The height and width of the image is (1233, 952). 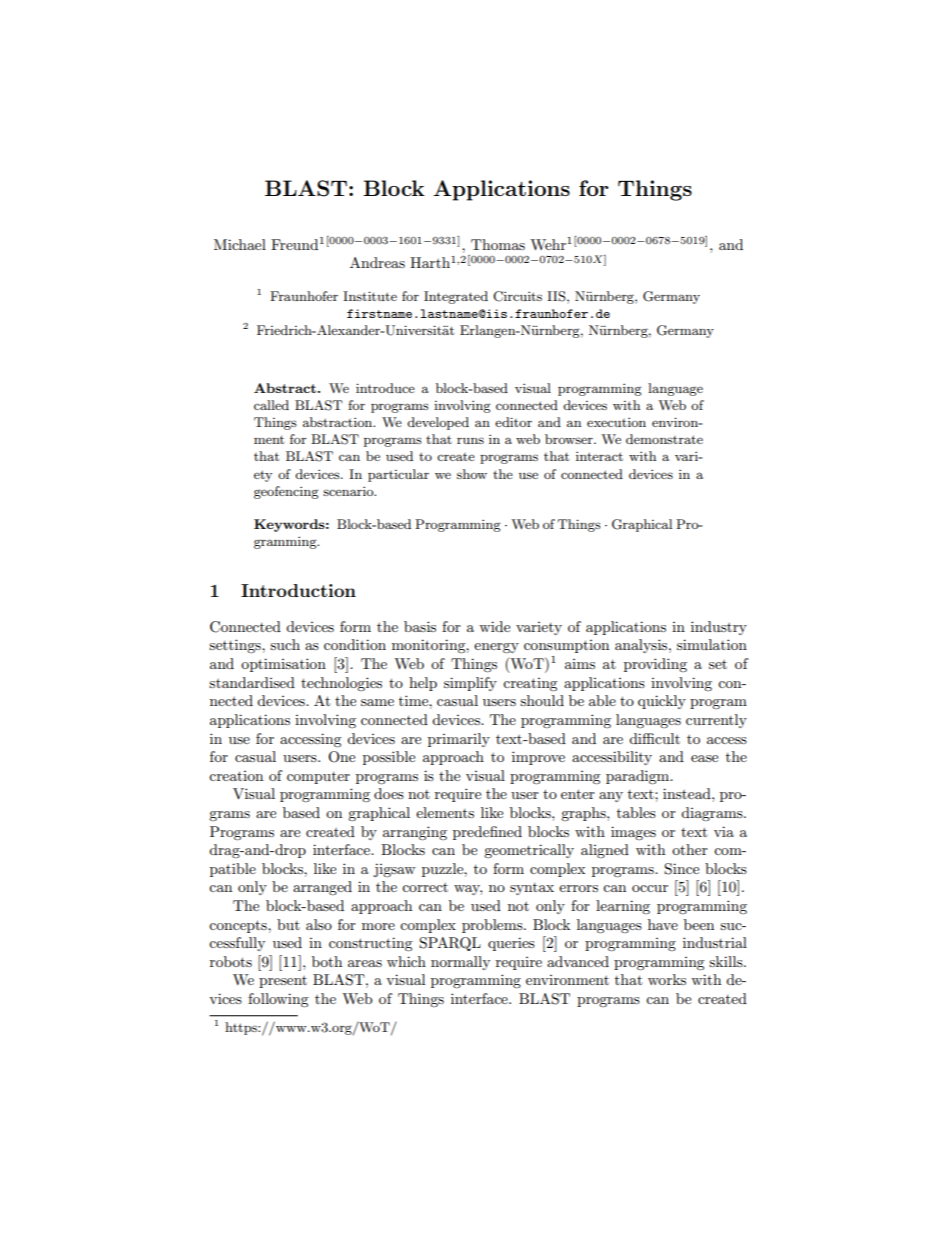 What do you see at coordinates (487, 833) in the image?
I see `predefined` at bounding box center [487, 833].
